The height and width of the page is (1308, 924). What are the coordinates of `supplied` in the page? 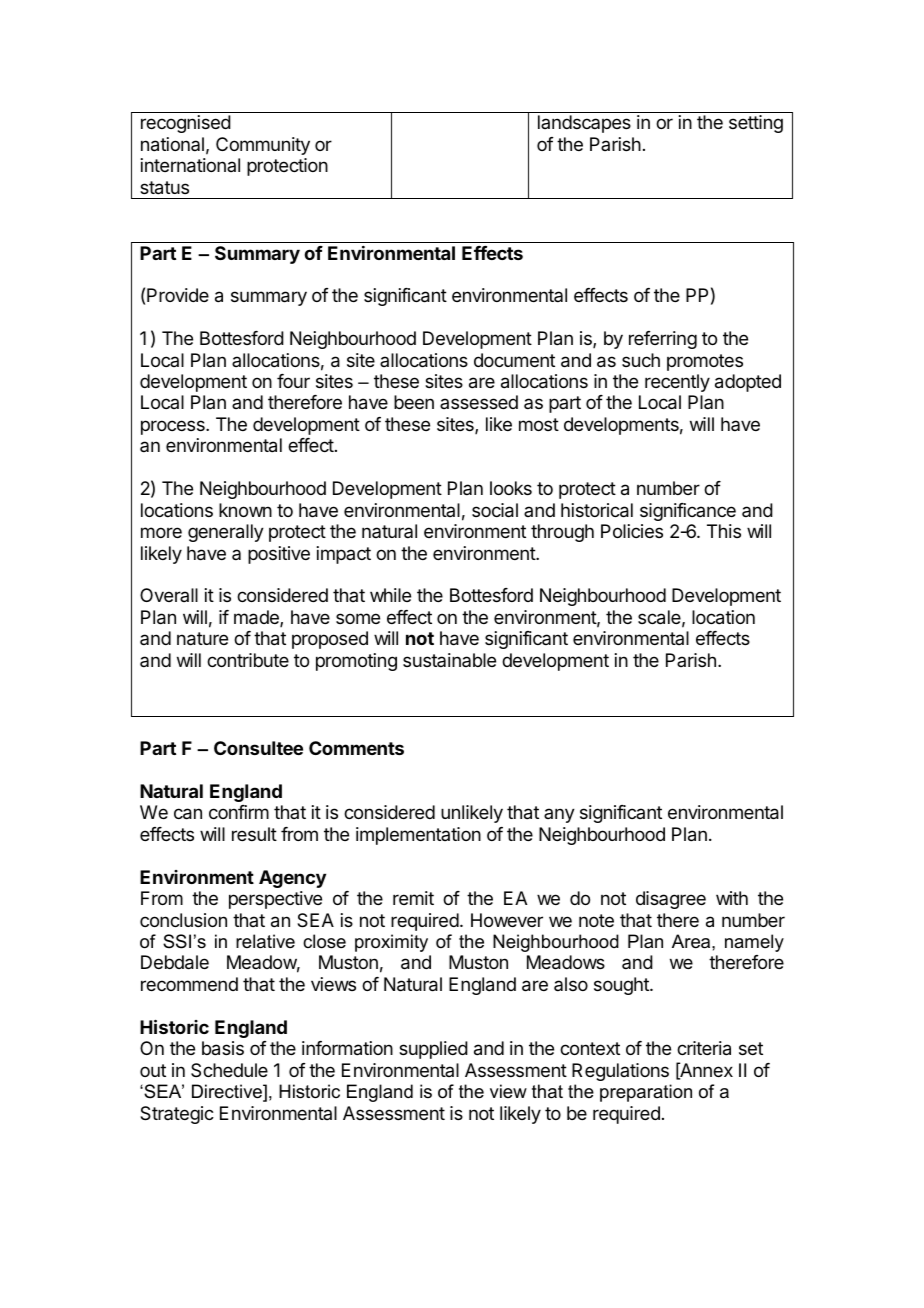 It's located at (433, 1050).
